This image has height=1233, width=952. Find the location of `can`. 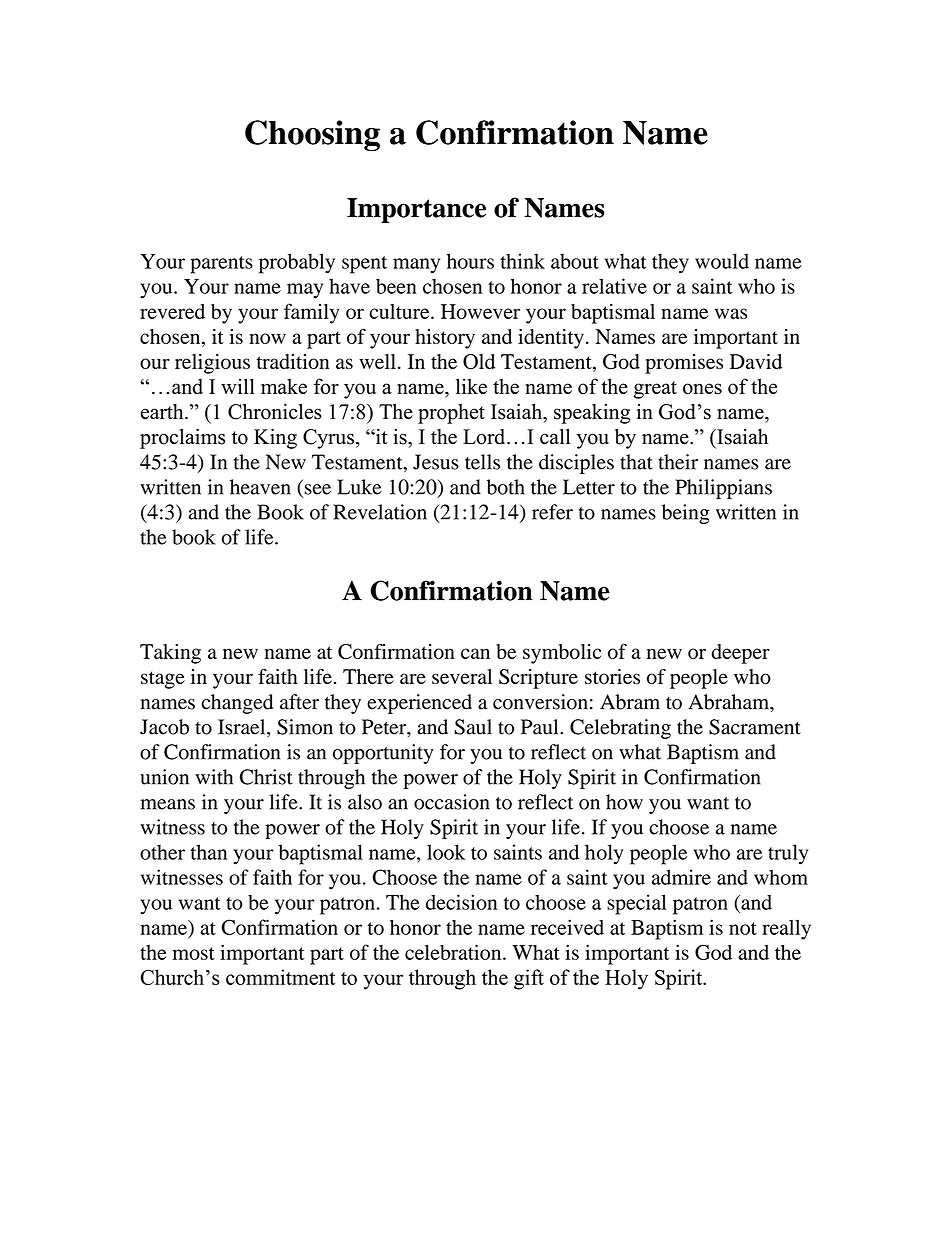

can is located at coordinates (475, 653).
